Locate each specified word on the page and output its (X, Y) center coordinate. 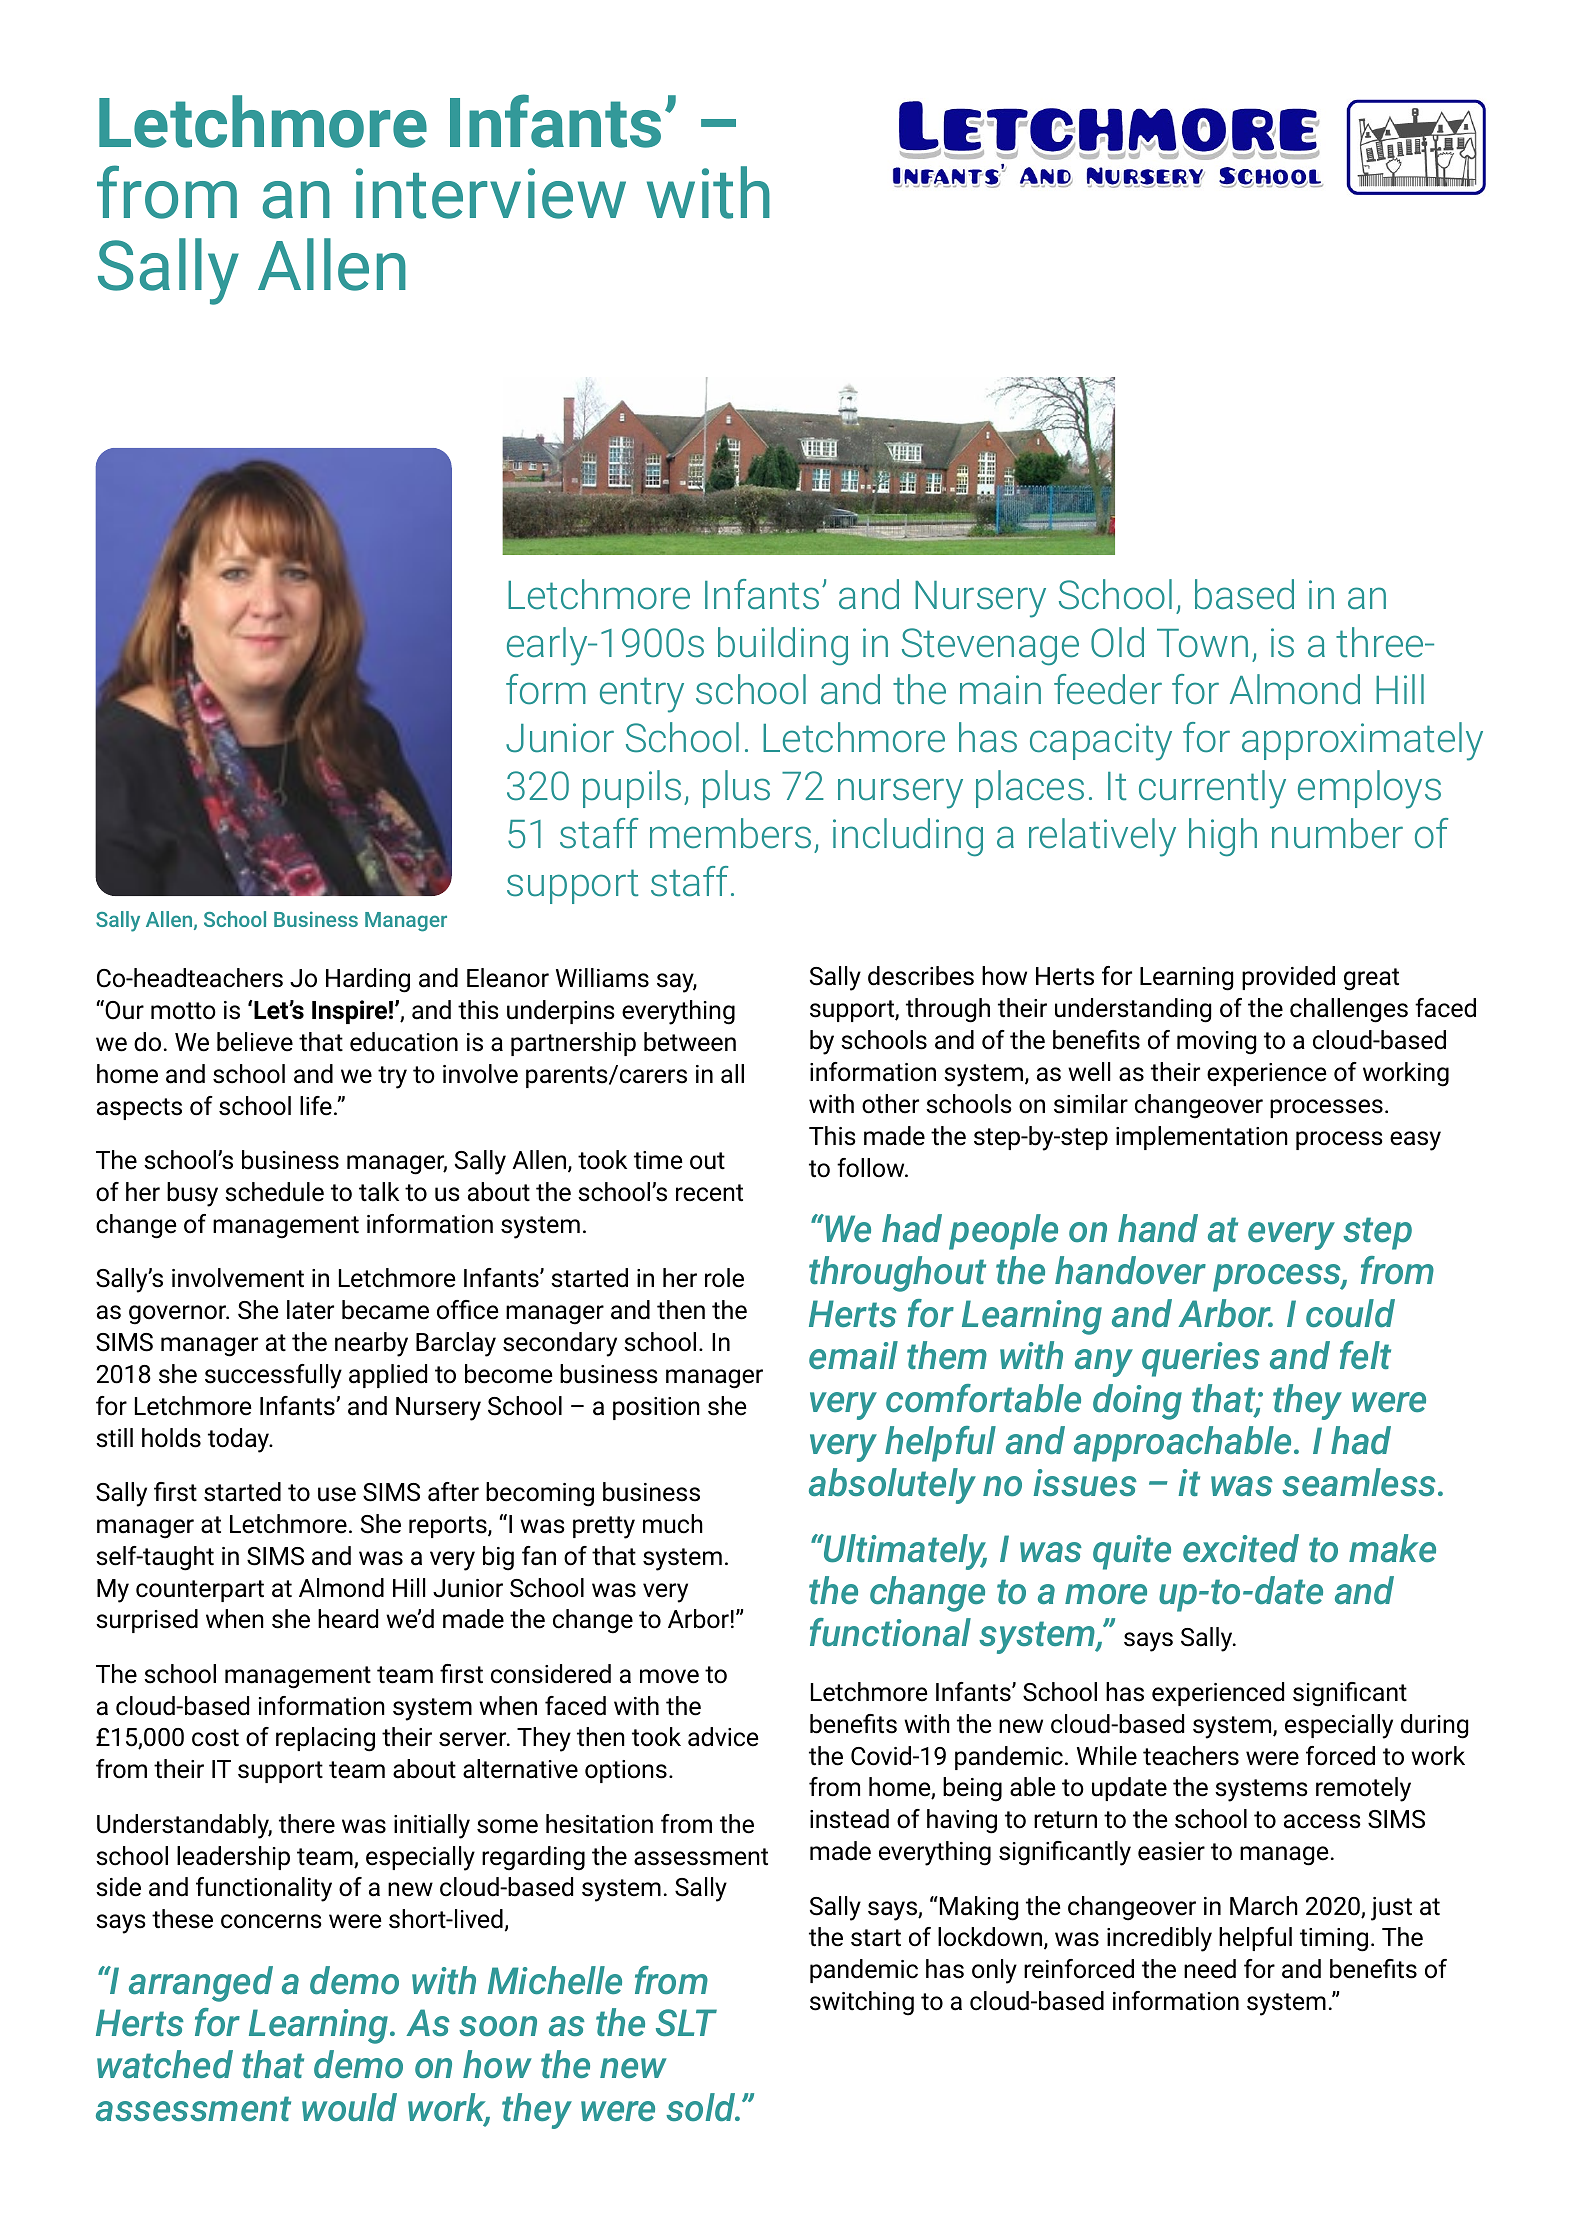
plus (736, 789)
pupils (632, 789)
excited (1241, 1548)
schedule (274, 1192)
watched (165, 2064)
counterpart (200, 1591)
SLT (686, 2022)
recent (709, 1193)
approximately (1362, 741)
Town (1202, 643)
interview (491, 193)
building (783, 646)
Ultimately (904, 1552)
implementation (1202, 1138)
